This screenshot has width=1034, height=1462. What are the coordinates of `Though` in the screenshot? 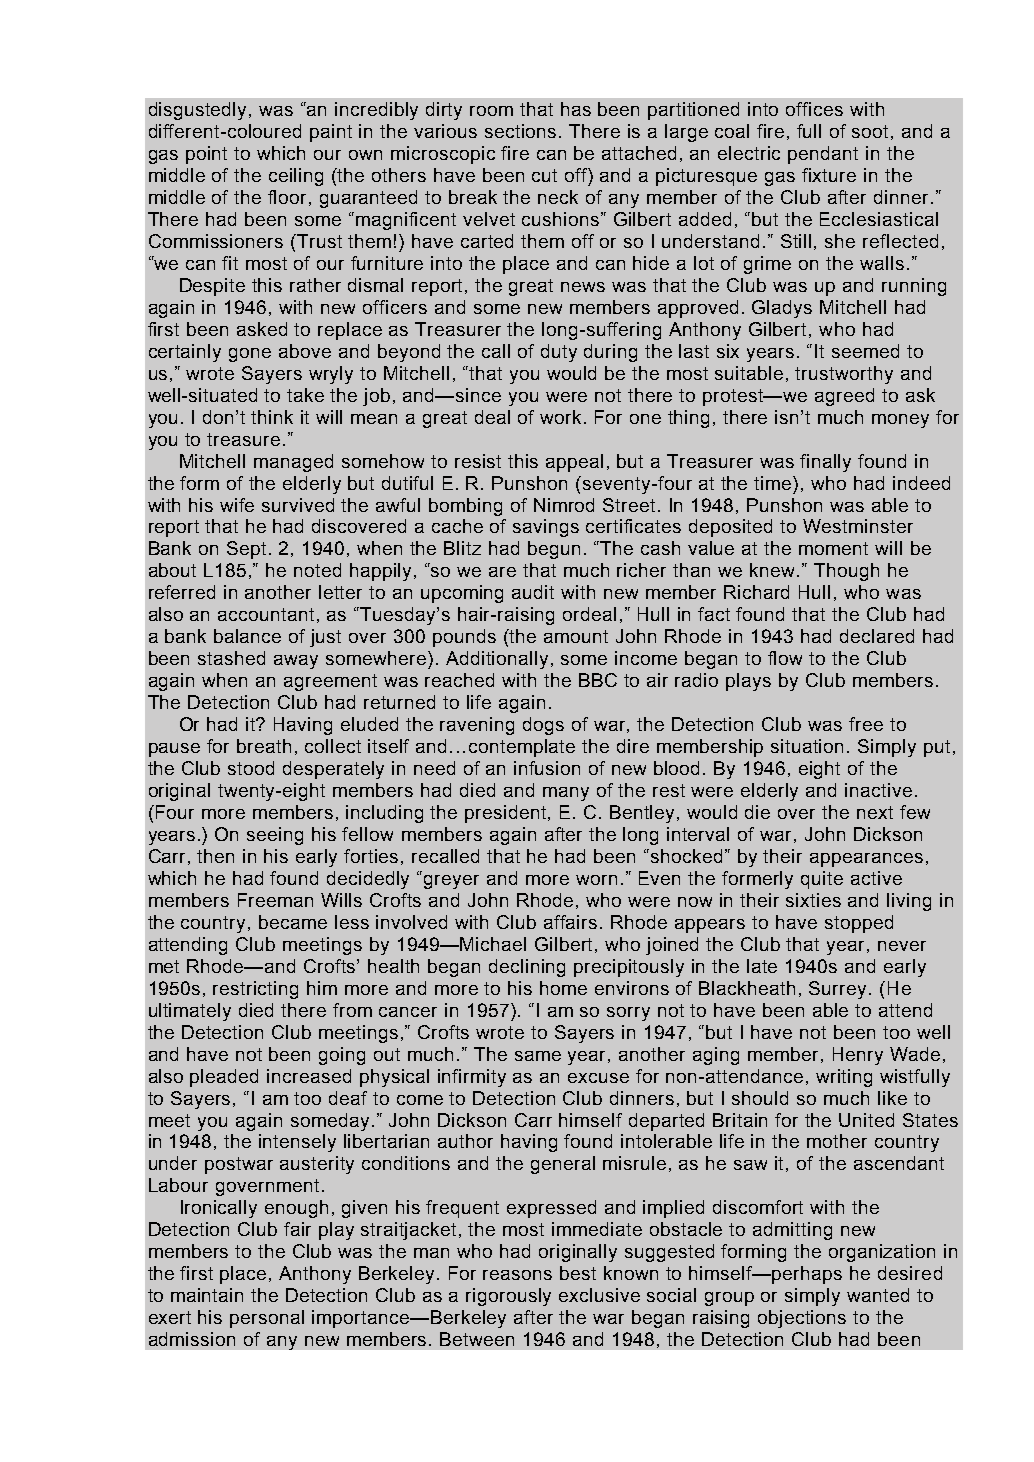 It's located at (846, 572).
